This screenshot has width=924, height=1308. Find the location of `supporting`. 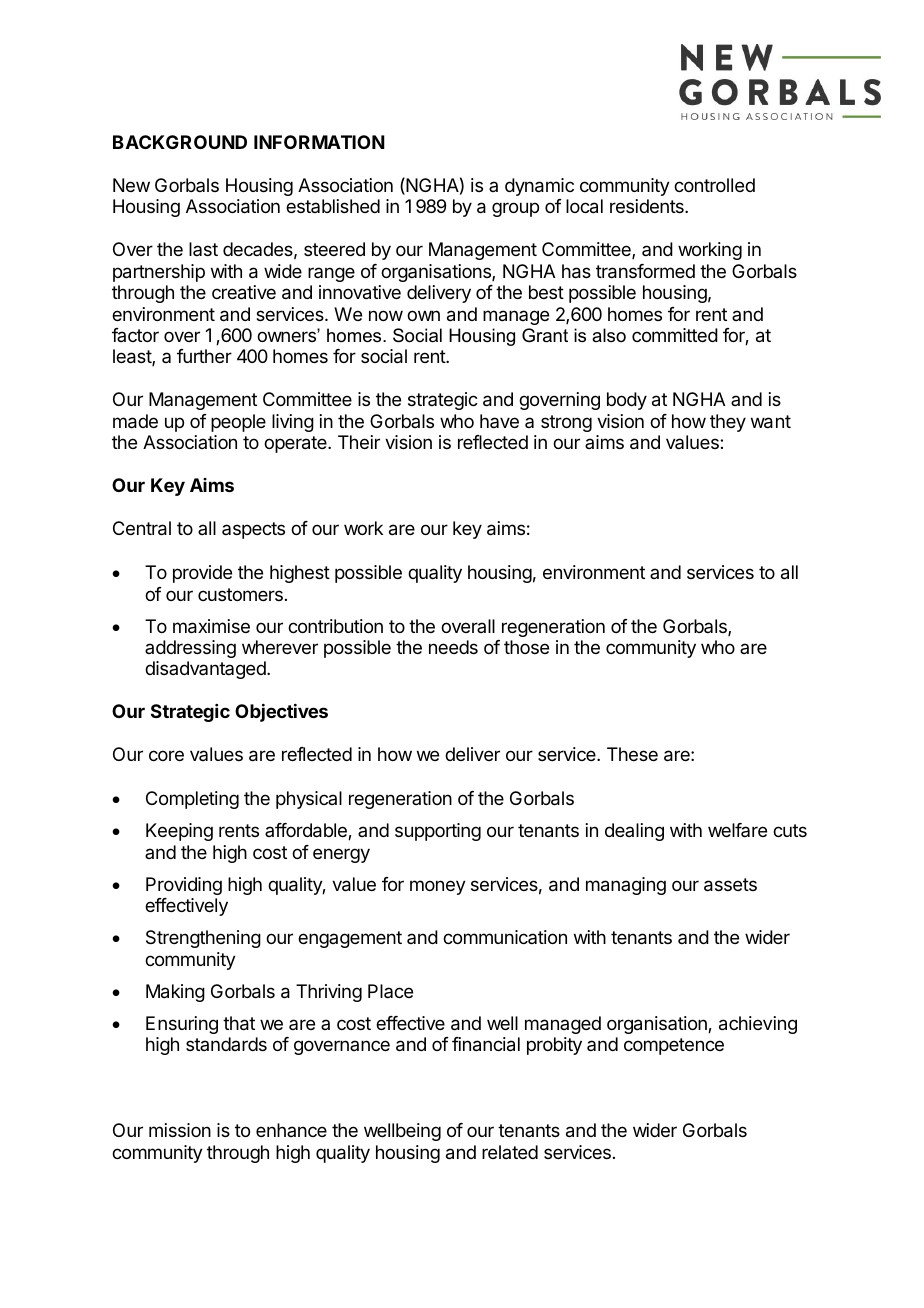

supporting is located at coordinates (438, 832).
